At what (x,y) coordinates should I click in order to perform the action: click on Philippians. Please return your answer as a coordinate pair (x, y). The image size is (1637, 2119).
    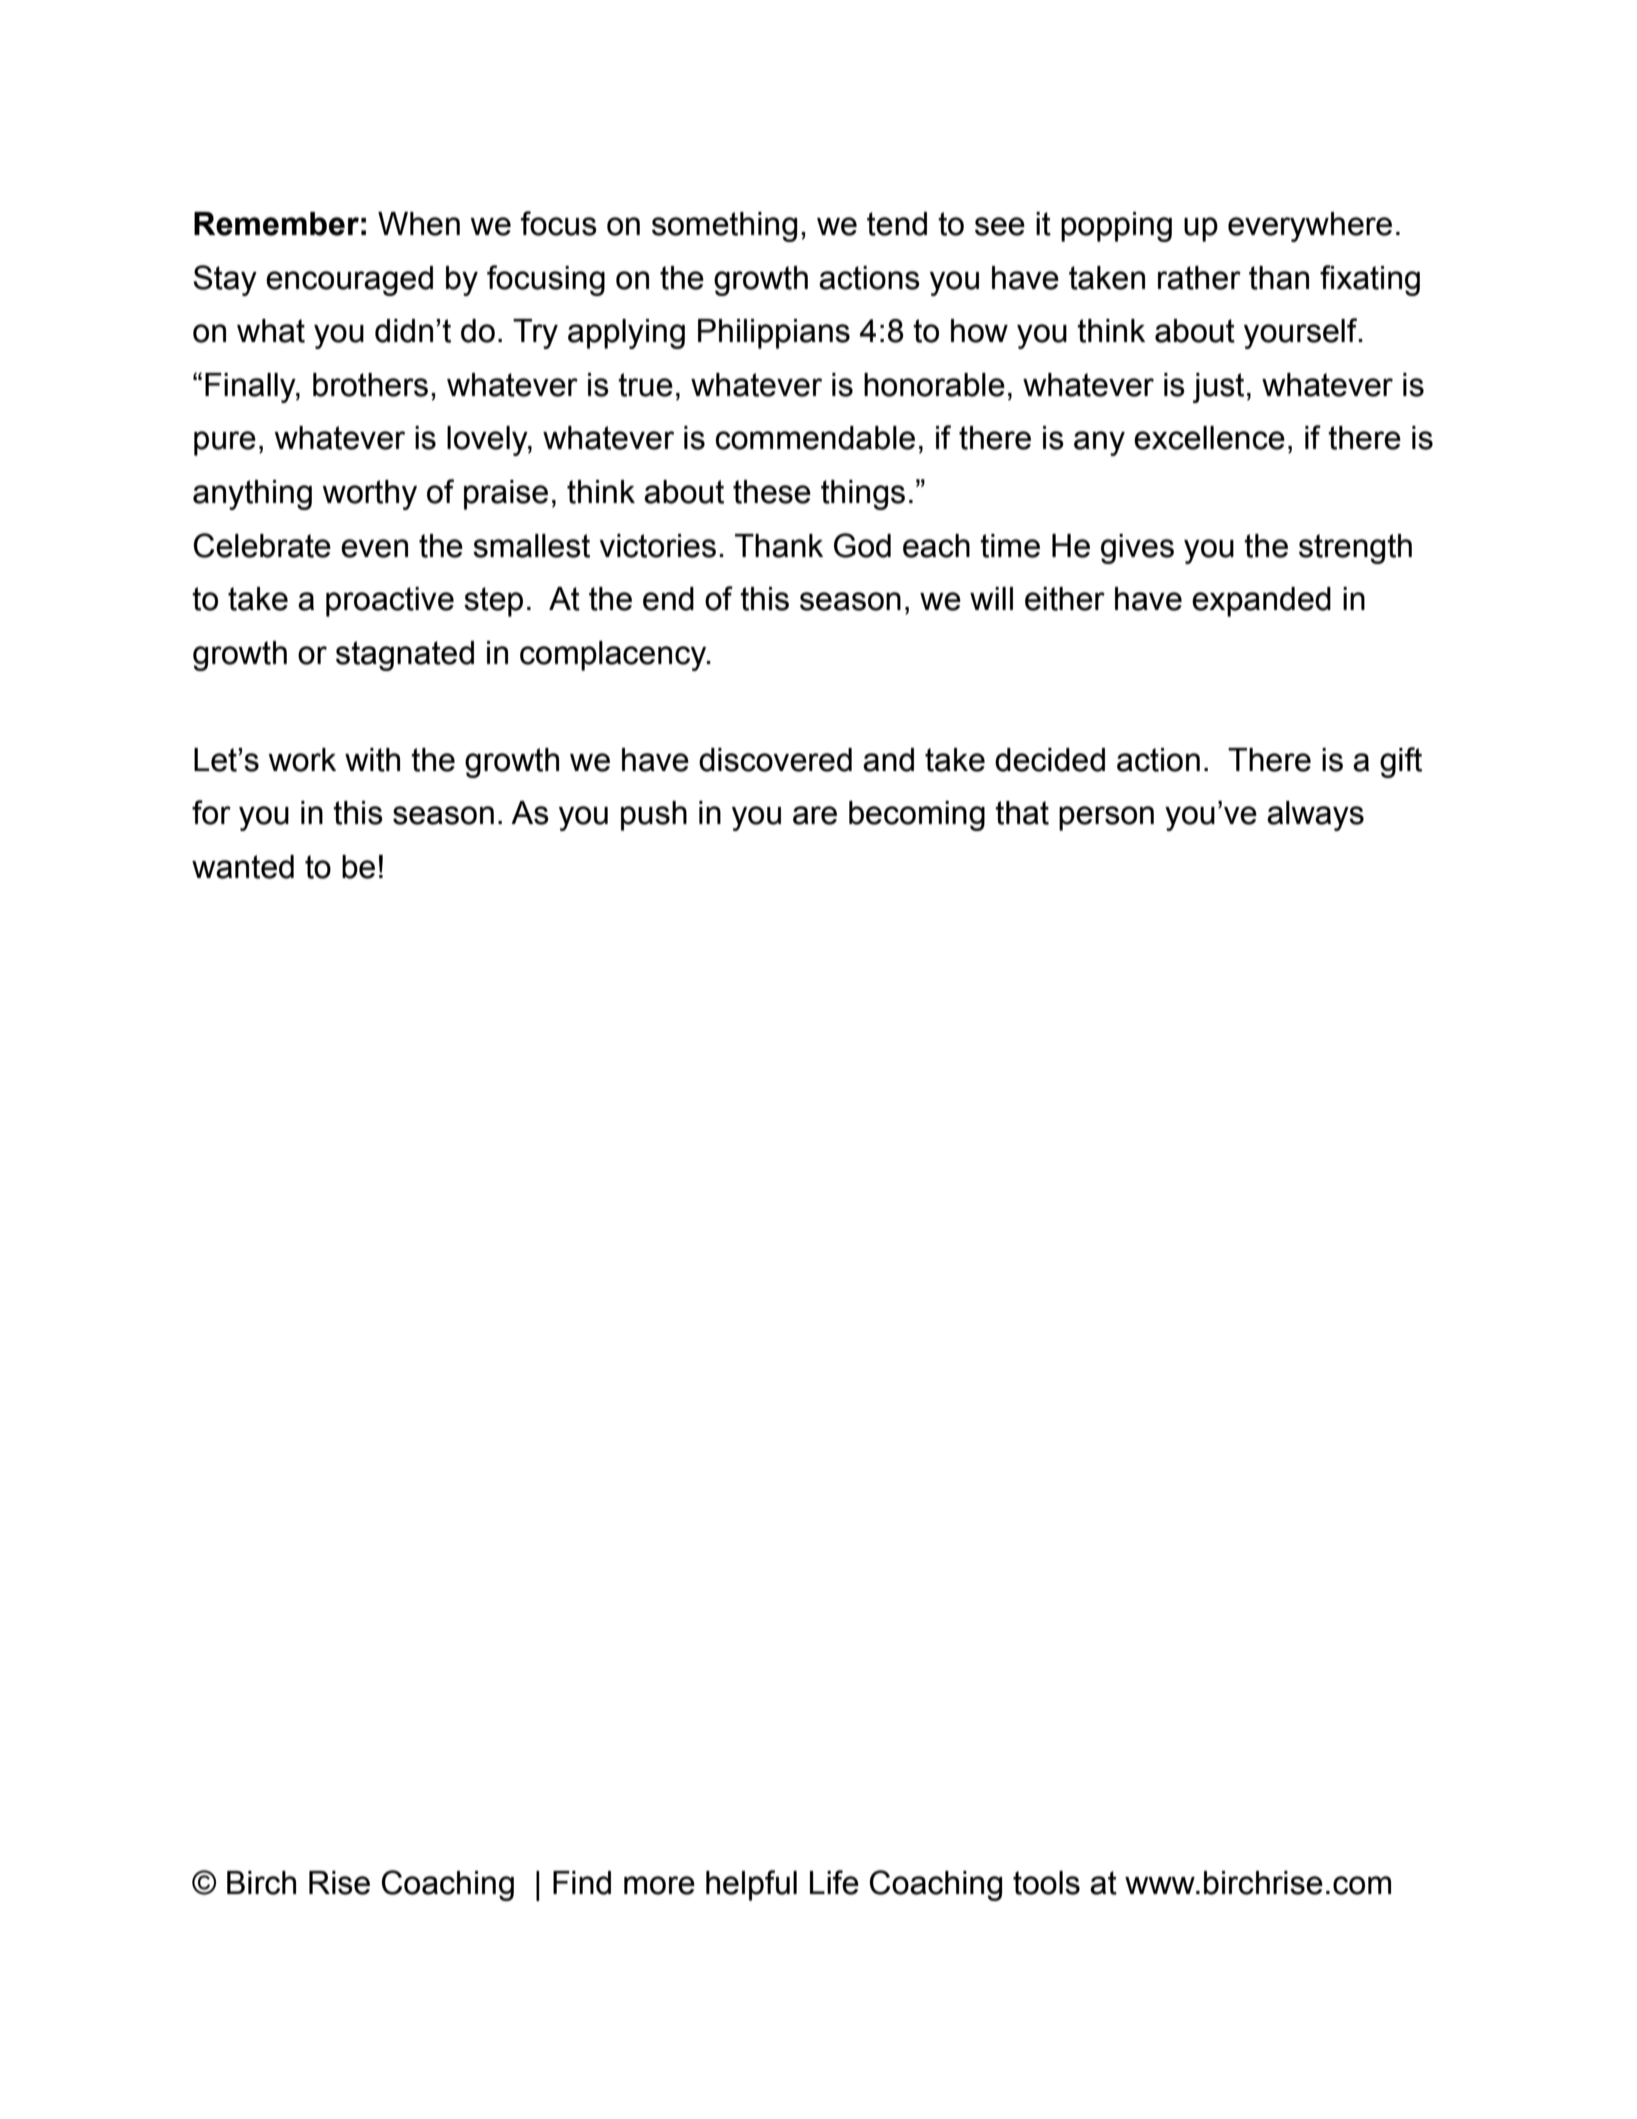
    Looking at the image, I should click on (774, 334).
